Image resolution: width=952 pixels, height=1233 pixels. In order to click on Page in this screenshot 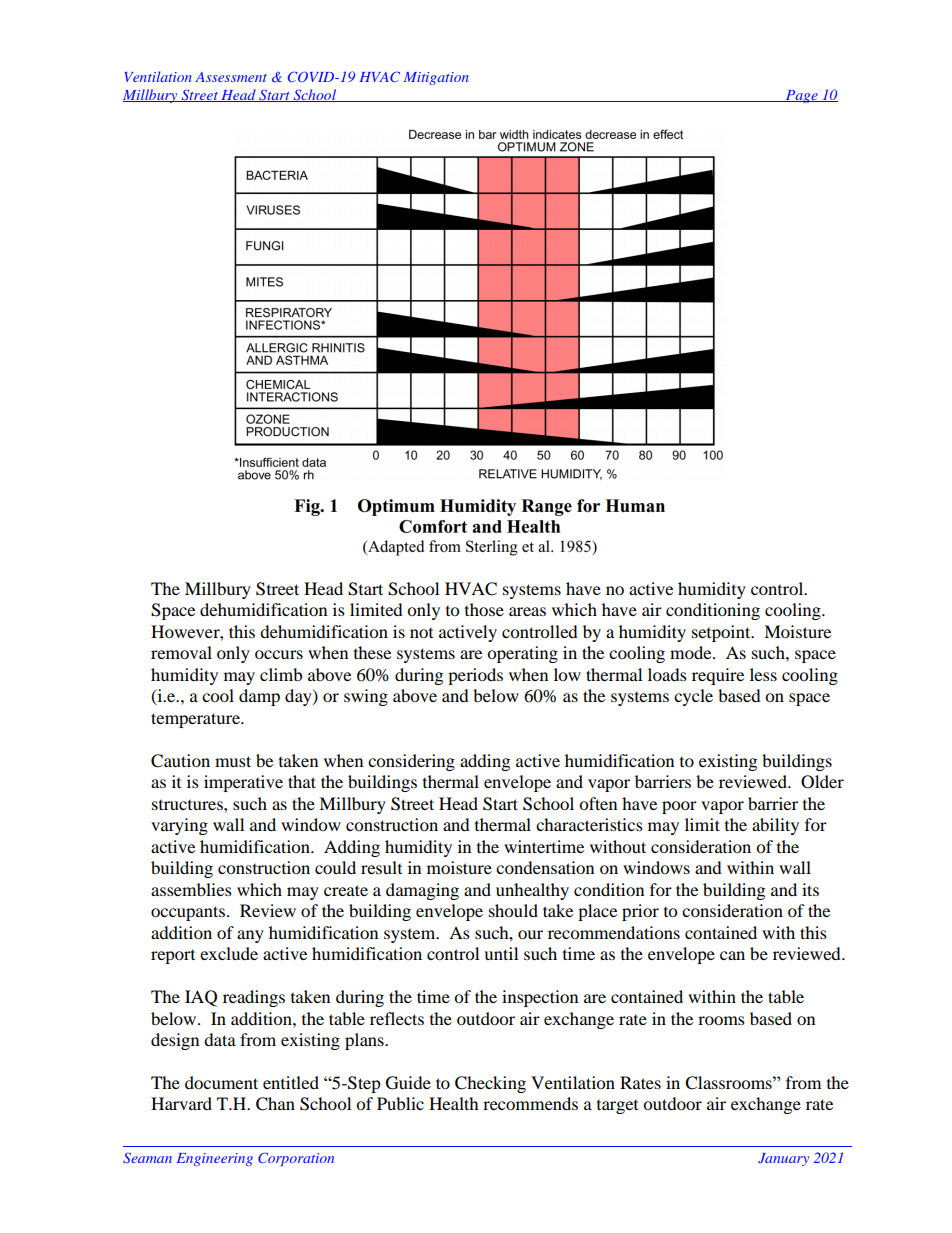, I will do `click(801, 96)`.
